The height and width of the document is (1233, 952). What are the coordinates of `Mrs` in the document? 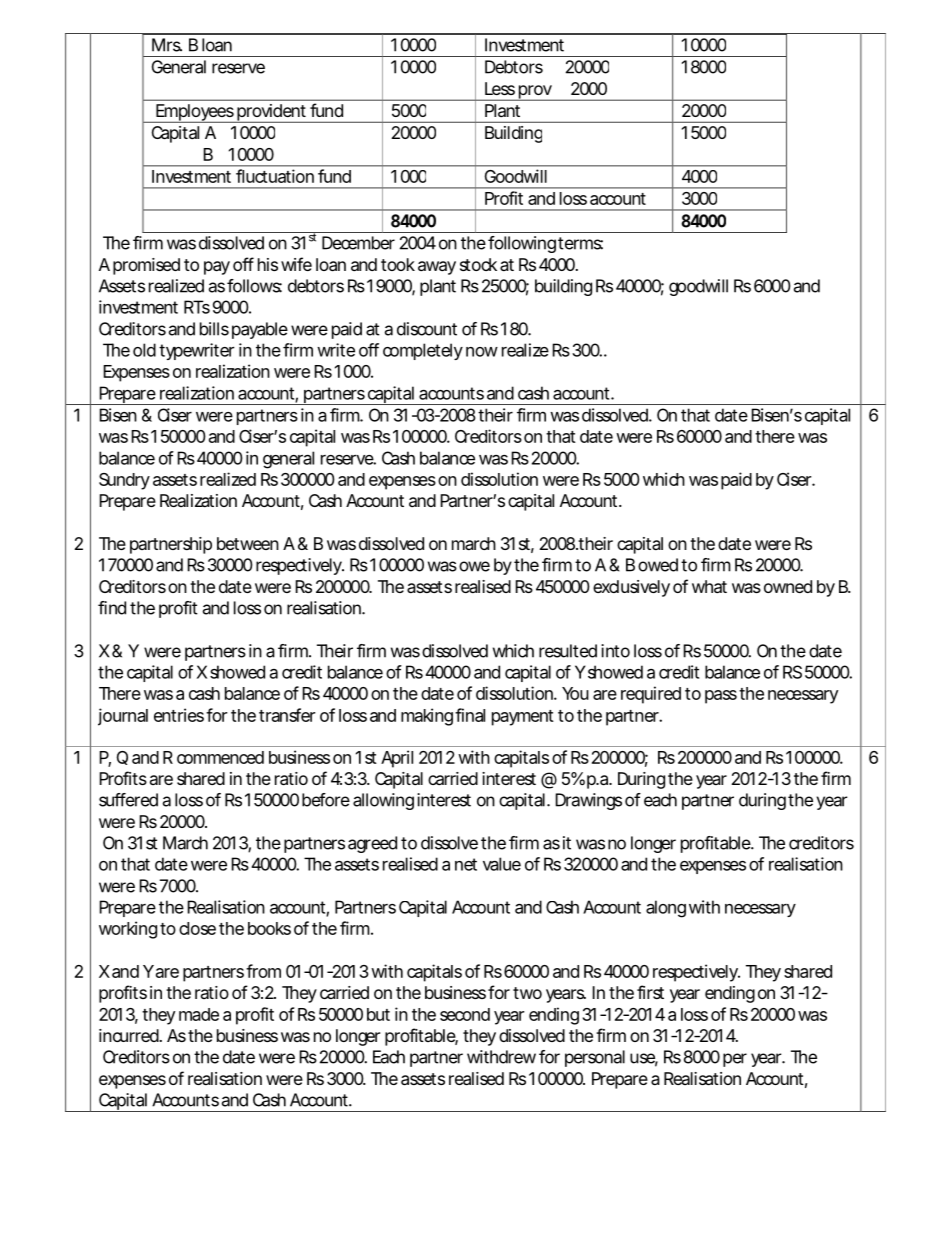 It's located at (167, 45).
